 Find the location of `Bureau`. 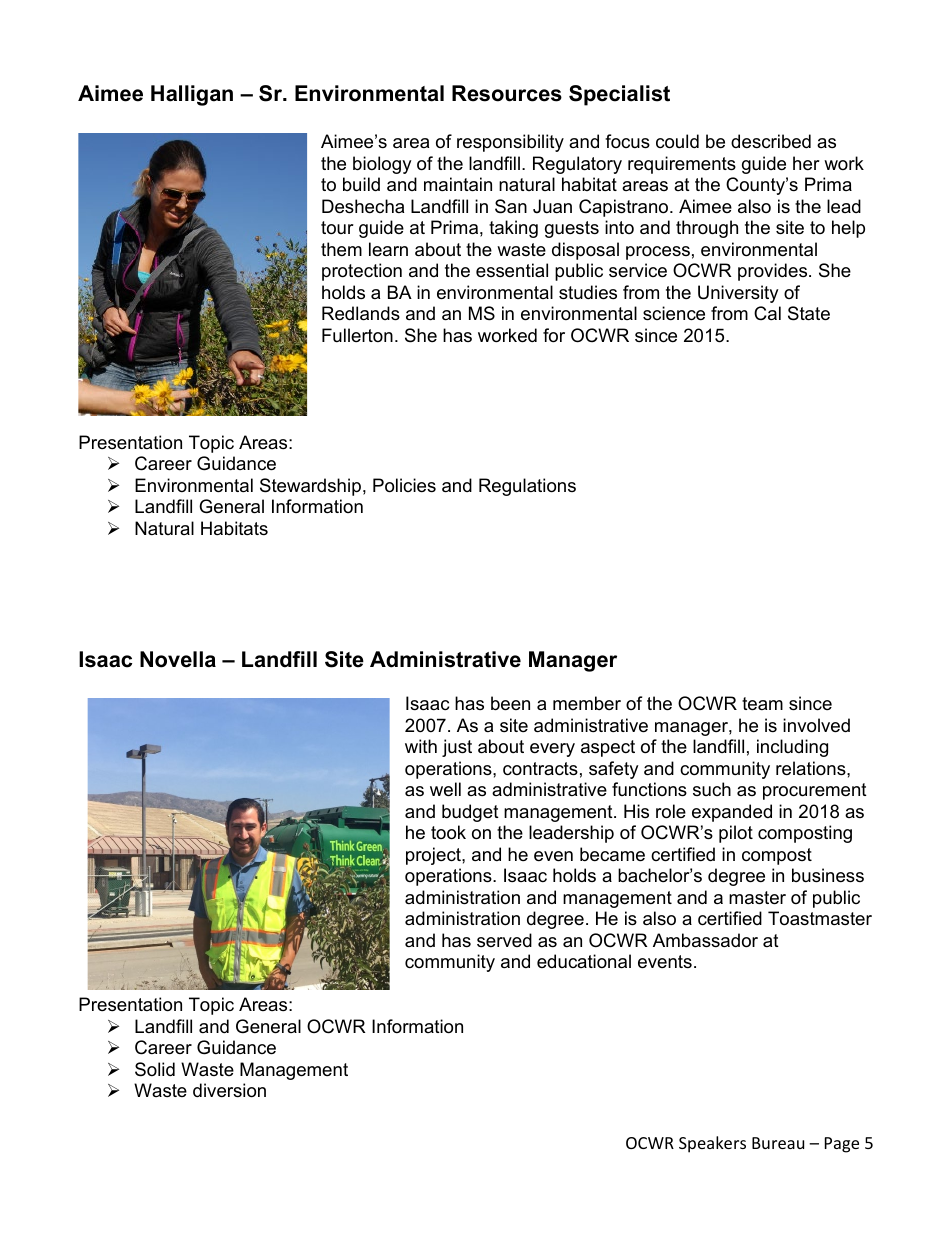

Bureau is located at coordinates (778, 1143).
